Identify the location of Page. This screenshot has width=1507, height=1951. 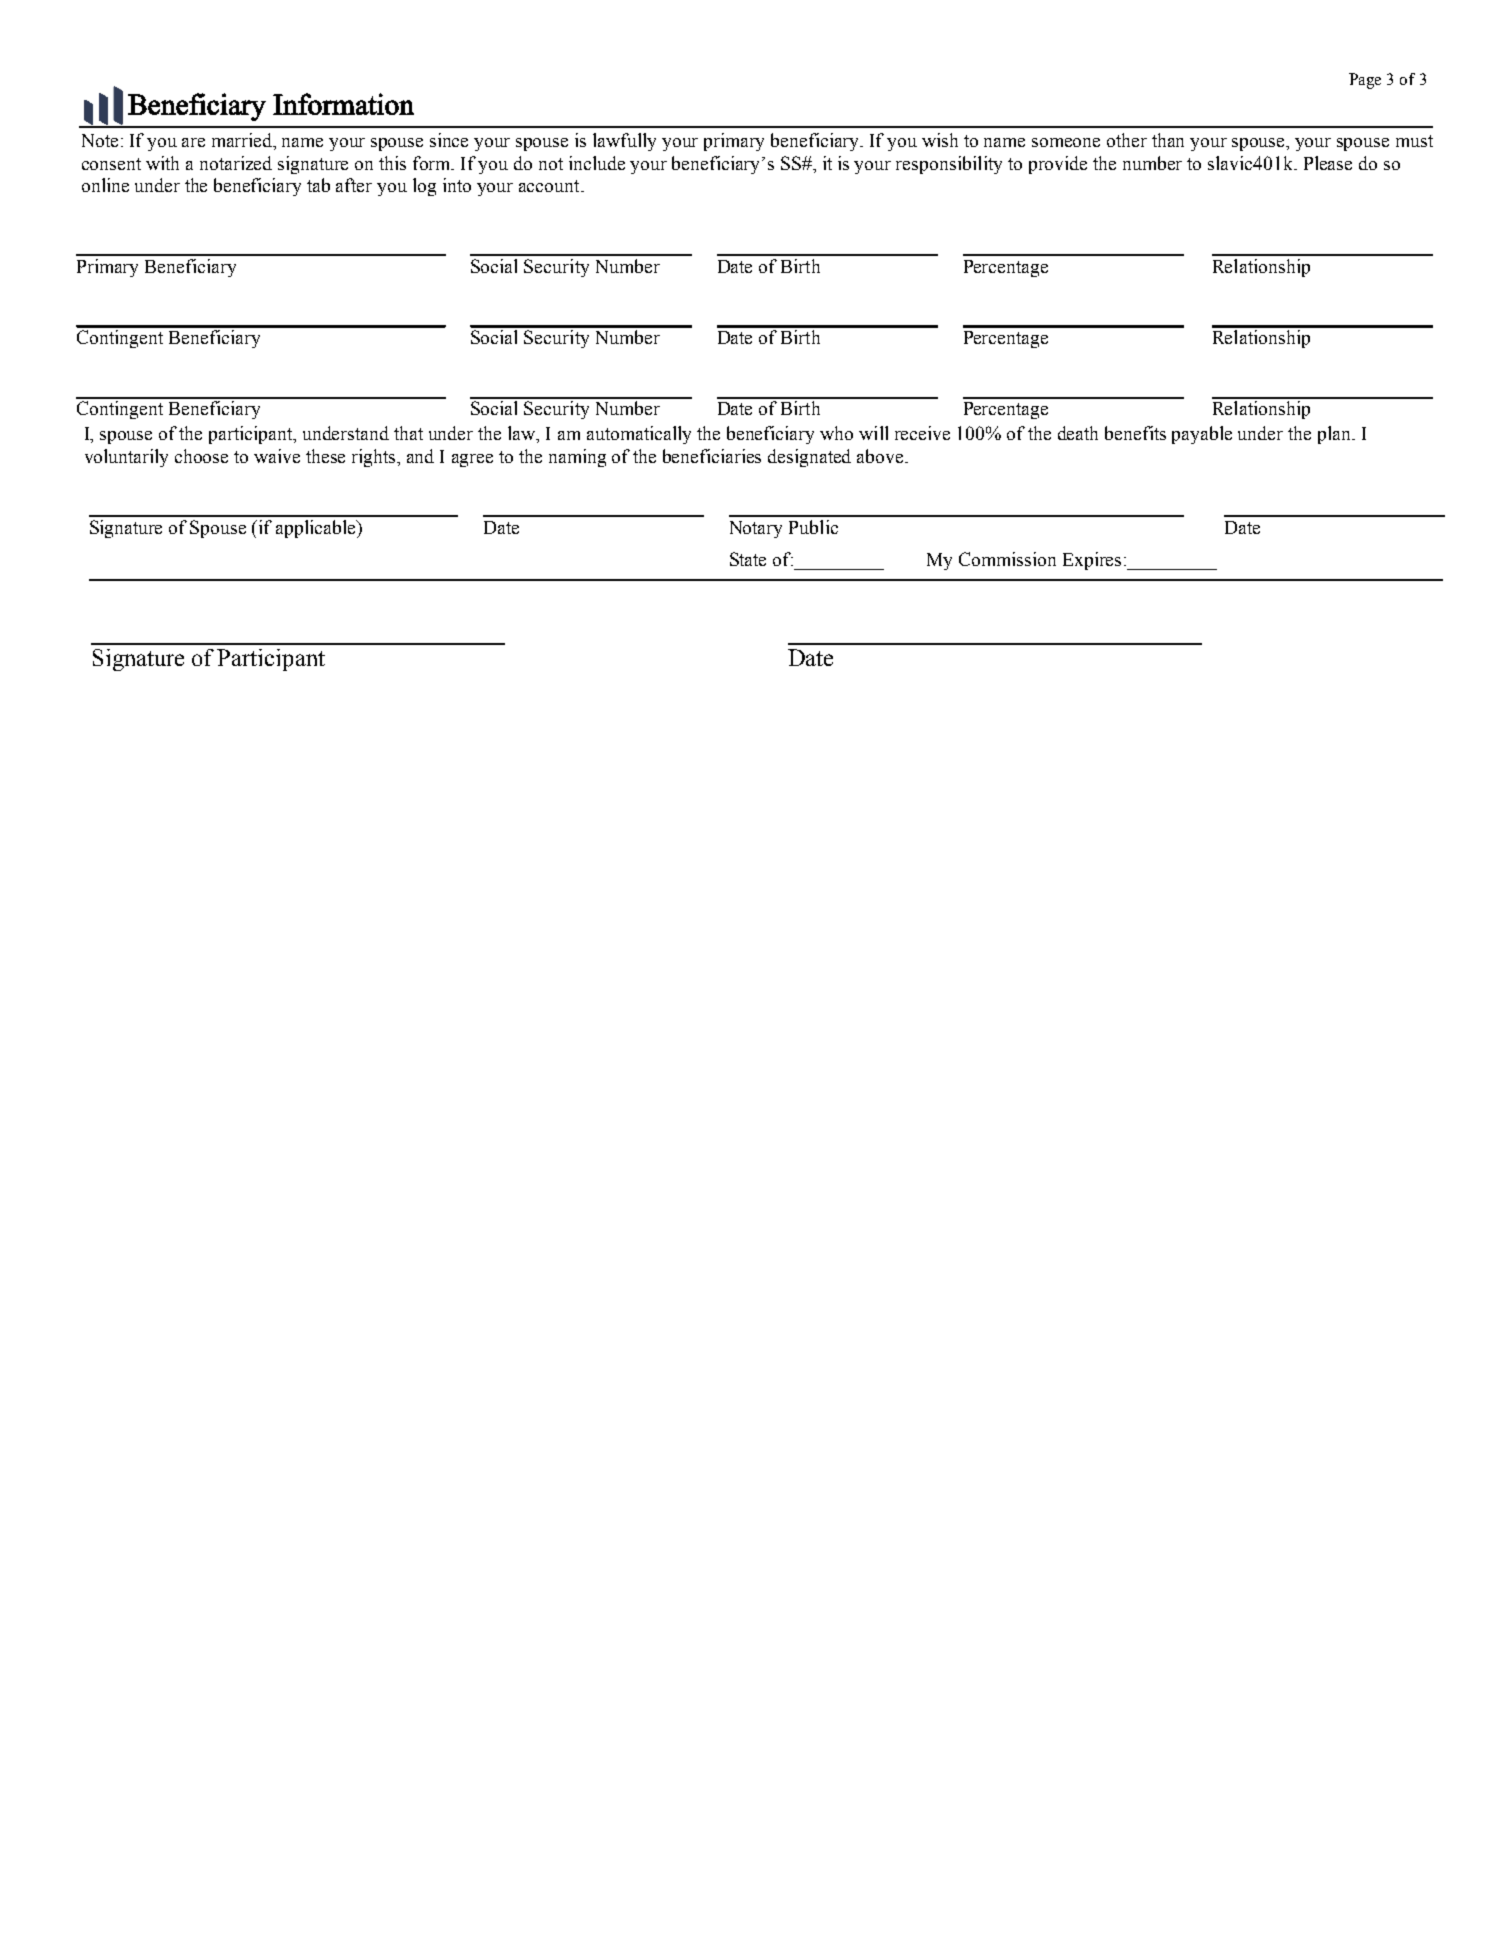
(1365, 81).
